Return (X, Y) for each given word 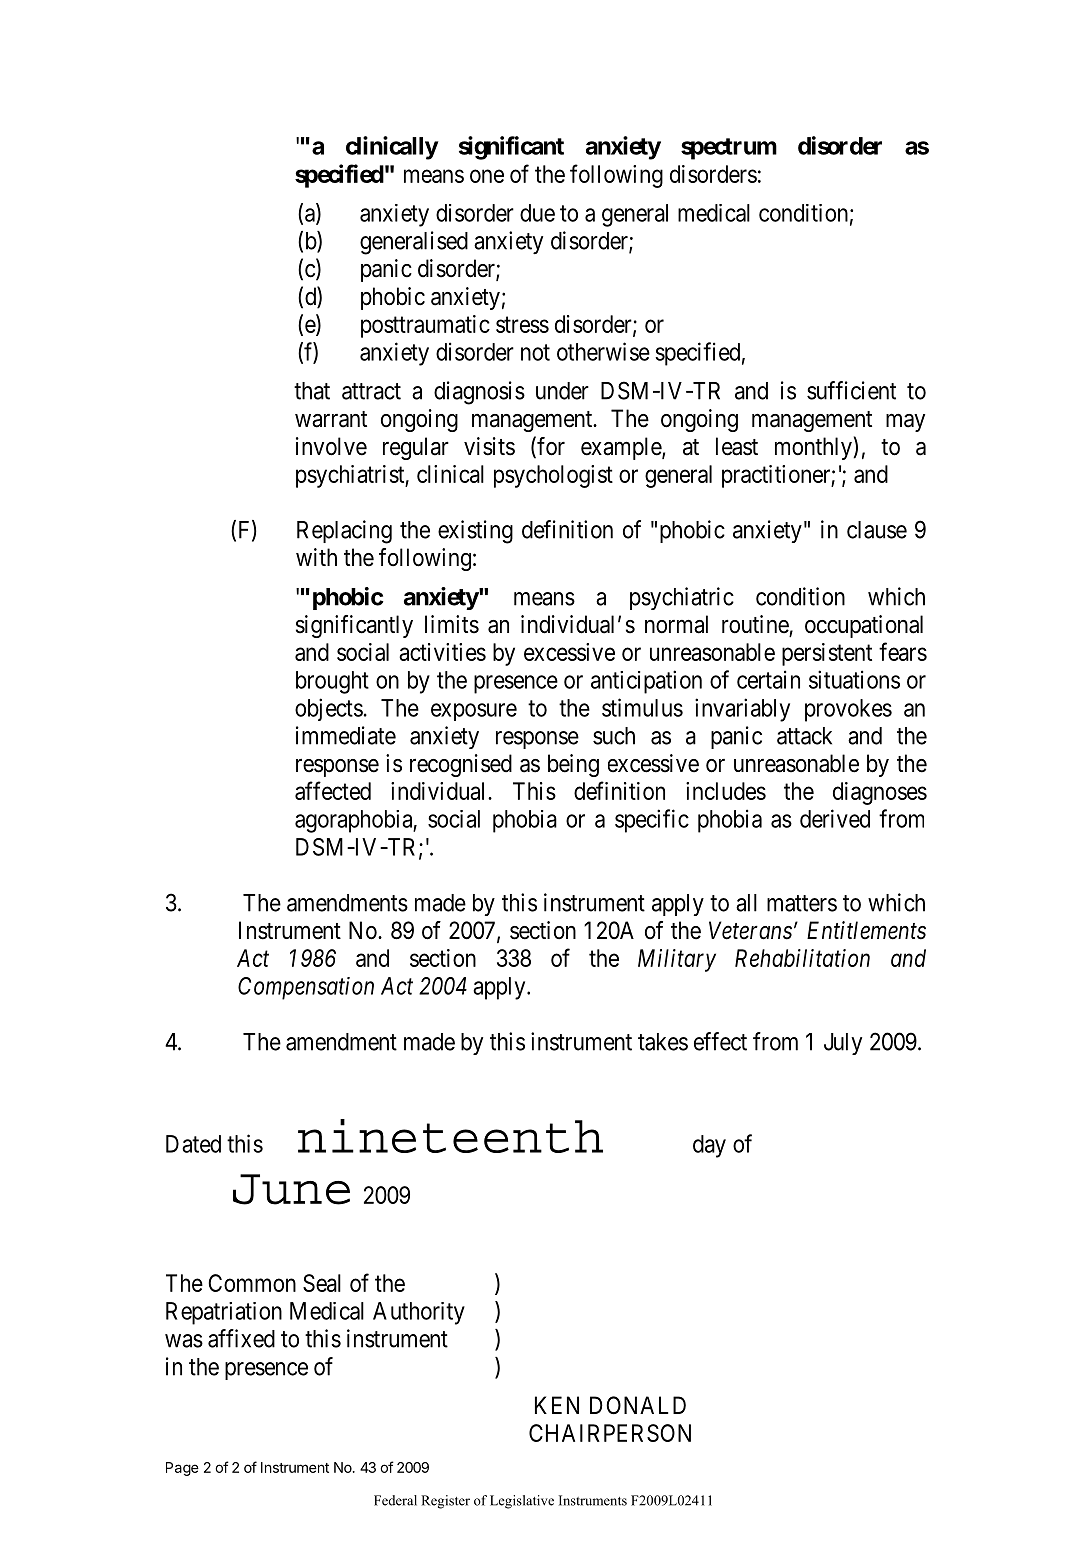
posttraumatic (425, 326)
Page (182, 1469)
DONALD (638, 1405)
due (537, 213)
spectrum (729, 149)
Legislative (522, 1502)
